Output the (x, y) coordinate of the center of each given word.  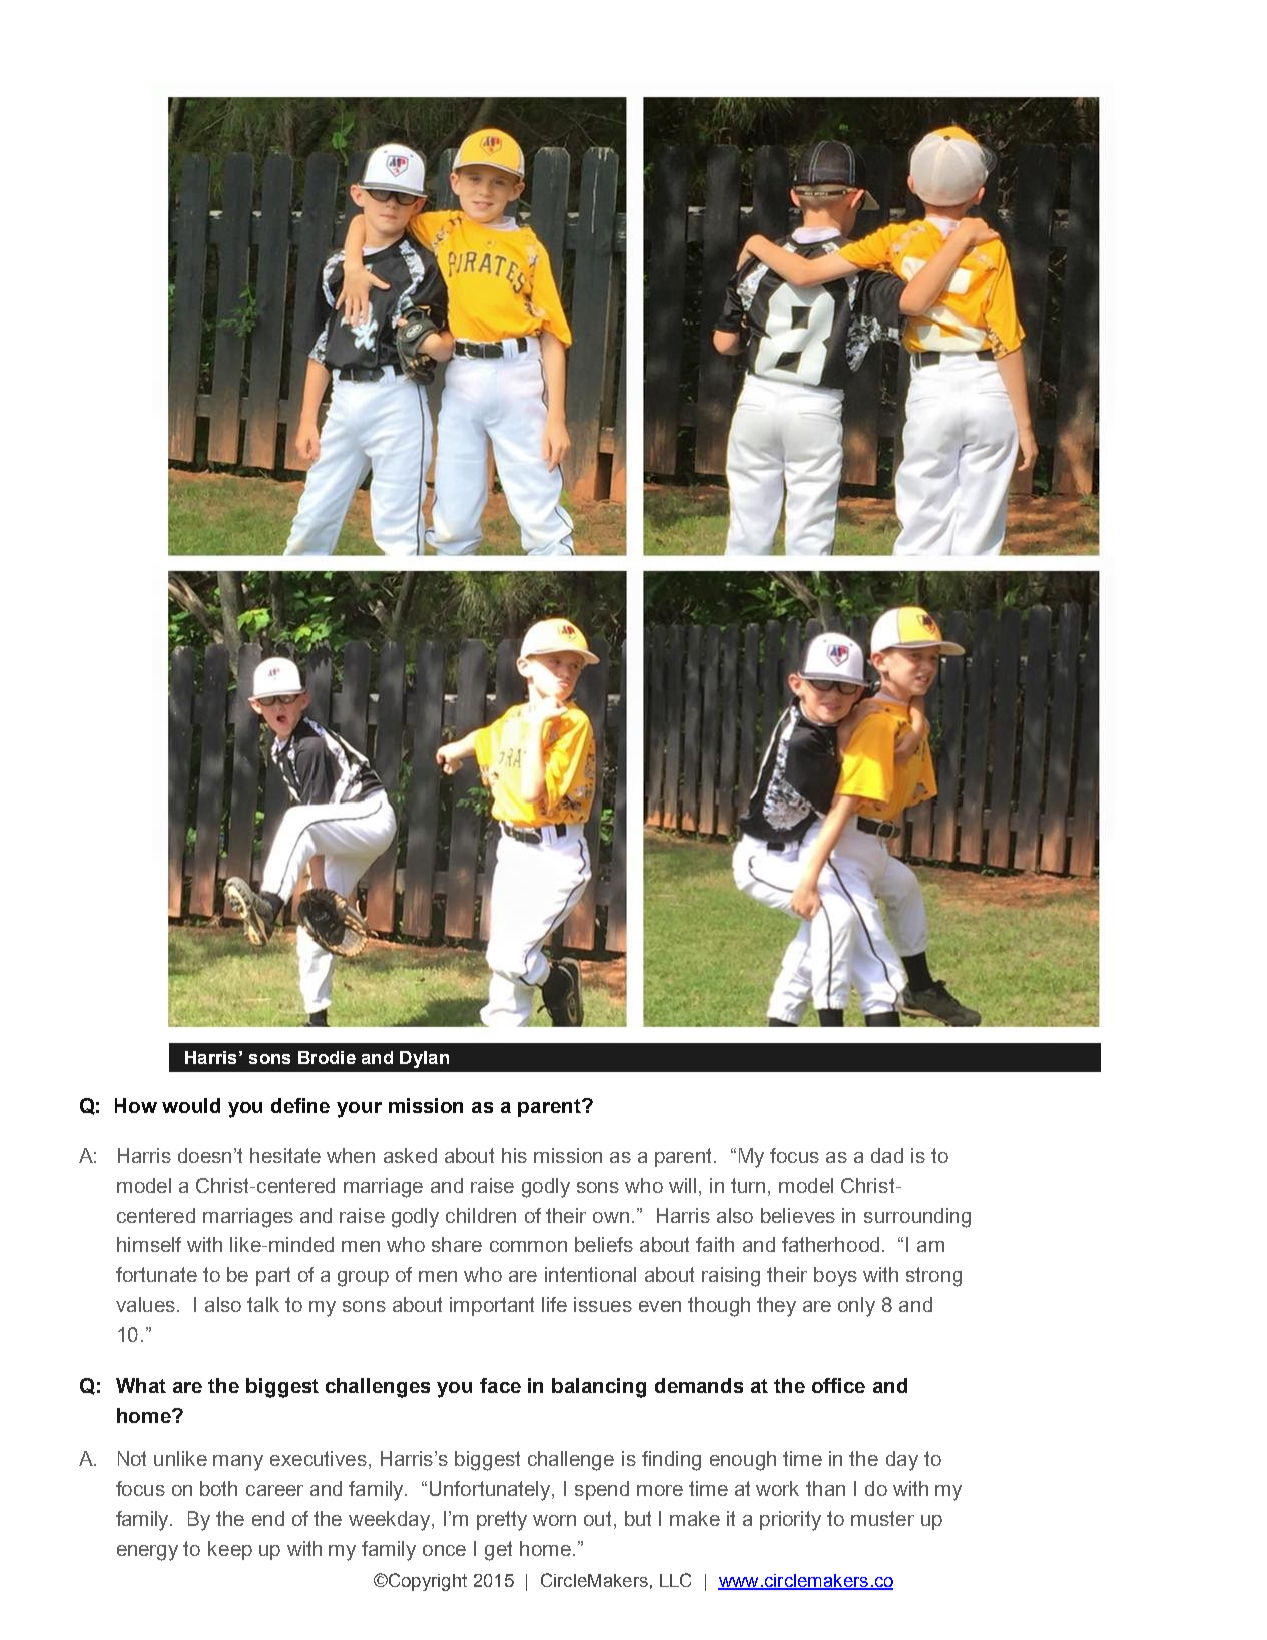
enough (743, 1461)
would (191, 1105)
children (481, 1215)
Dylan (424, 1059)
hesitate (285, 1155)
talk (263, 1304)
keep (230, 1550)
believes (798, 1215)
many (238, 1463)
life (554, 1304)
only (856, 1307)
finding (671, 1461)
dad (887, 1155)
